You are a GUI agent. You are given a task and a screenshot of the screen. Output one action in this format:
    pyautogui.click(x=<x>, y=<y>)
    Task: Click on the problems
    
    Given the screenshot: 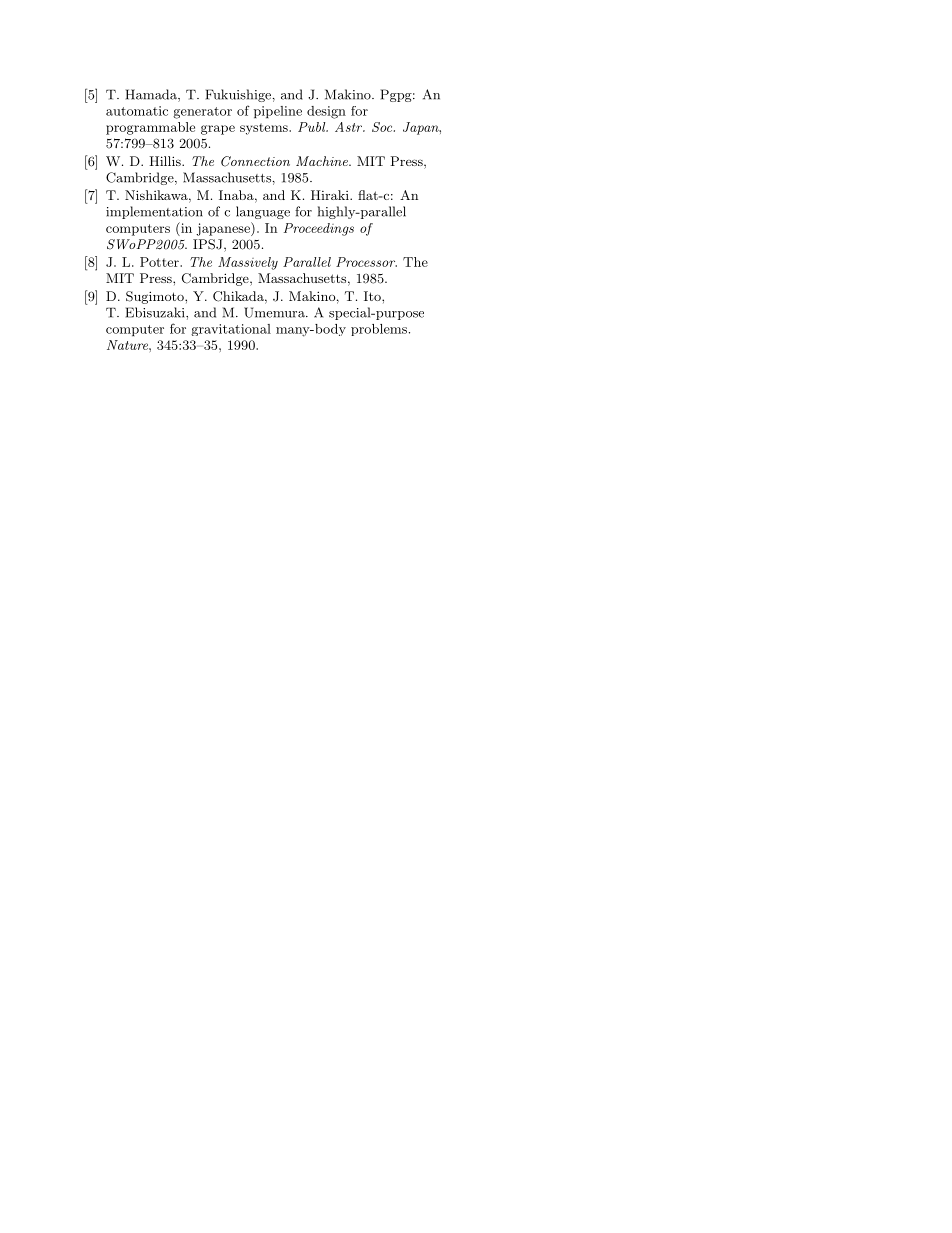 What is the action you would take?
    pyautogui.click(x=379, y=330)
